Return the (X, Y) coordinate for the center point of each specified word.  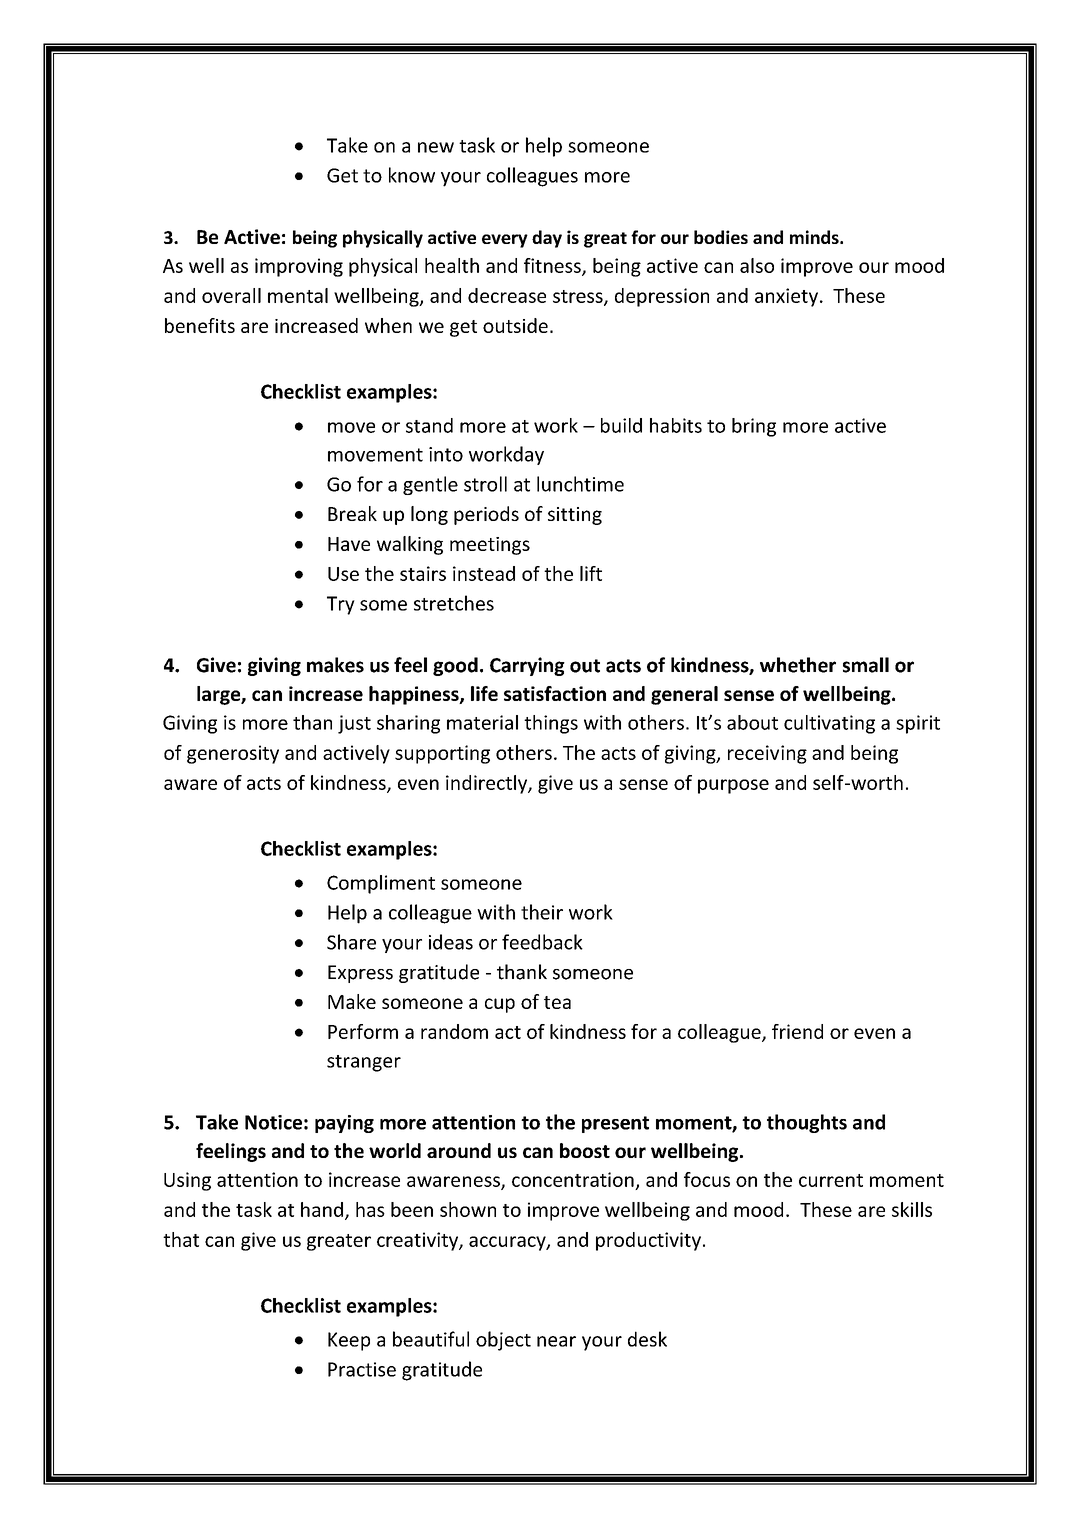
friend (797, 1031)
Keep (349, 1341)
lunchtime (580, 484)
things (551, 724)
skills (912, 1209)
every (505, 241)
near (556, 1341)
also (757, 265)
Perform (363, 1031)
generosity (233, 754)
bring (754, 427)
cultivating (829, 724)
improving (299, 267)
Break (352, 513)
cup (500, 1005)
